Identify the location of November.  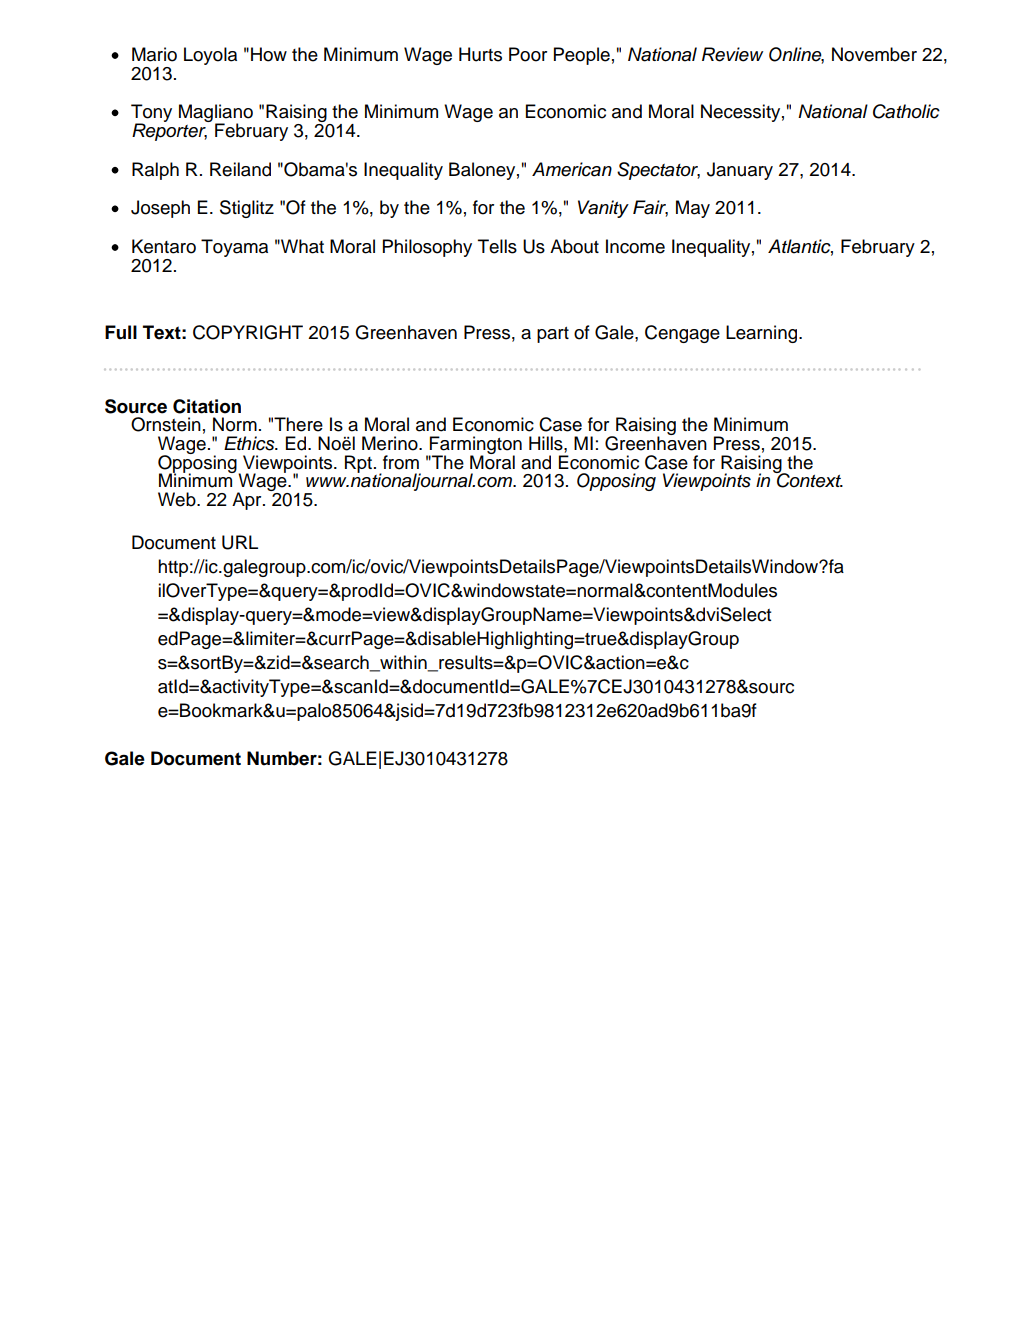
(874, 54).
